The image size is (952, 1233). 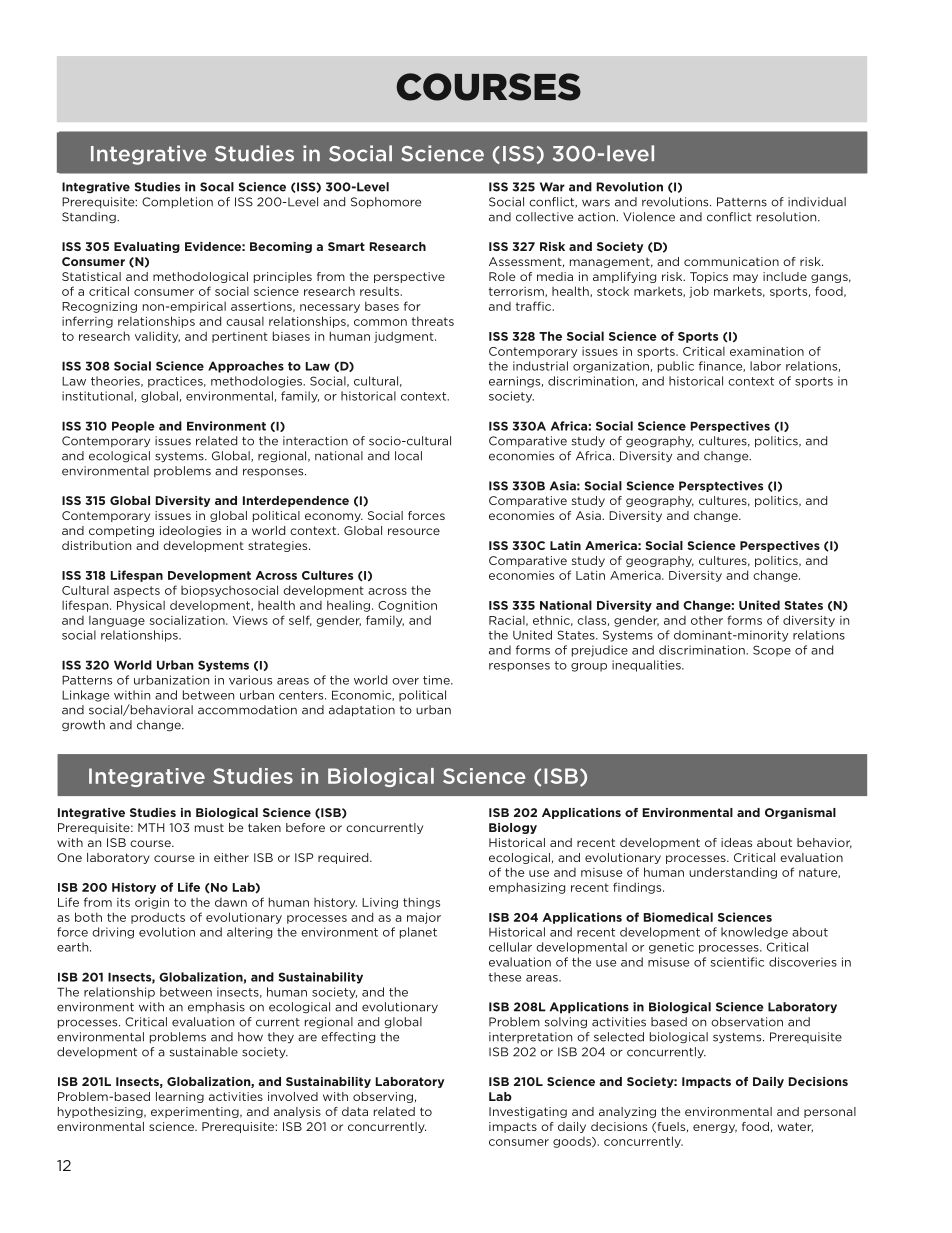 I want to click on local, so click(x=408, y=456).
